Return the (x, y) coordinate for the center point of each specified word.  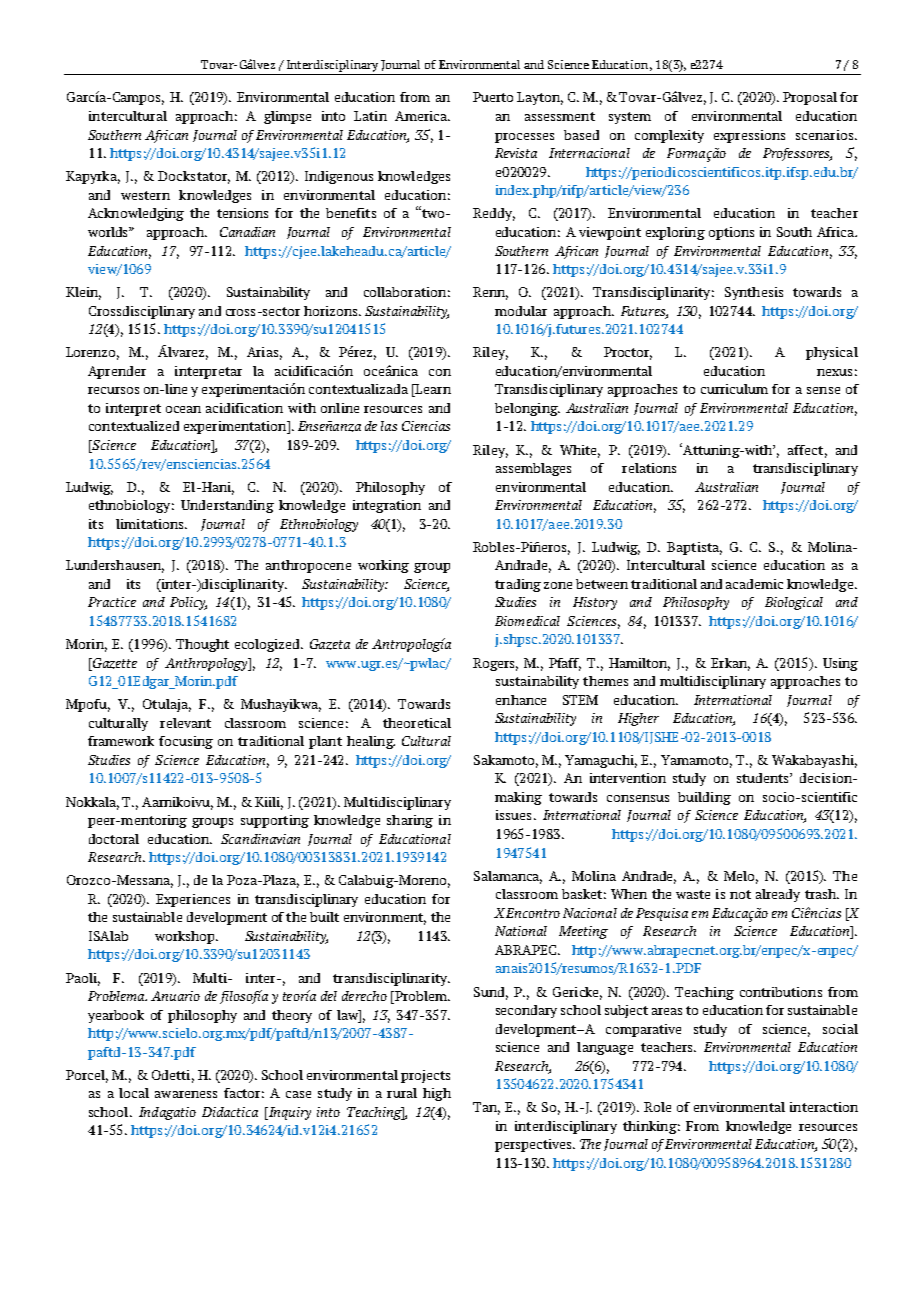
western (145, 195)
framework (121, 741)
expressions (749, 136)
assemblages (533, 469)
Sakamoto (504, 760)
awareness (186, 1094)
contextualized (134, 426)
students (764, 778)
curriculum (734, 389)
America (422, 116)
